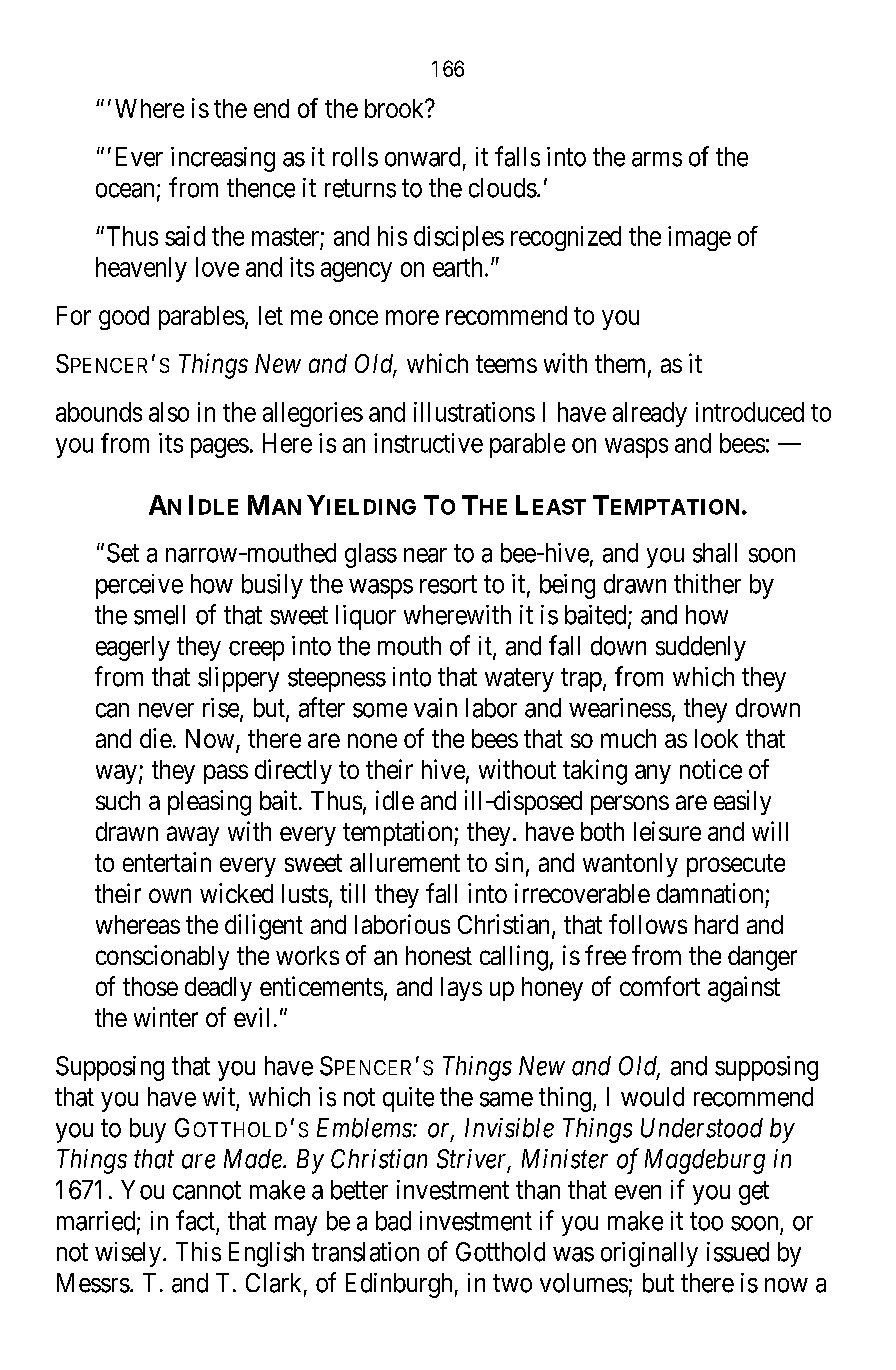 This page has height=1370, width=896. Describe the element at coordinates (125, 190) in the page. I see `ocean` at that location.
